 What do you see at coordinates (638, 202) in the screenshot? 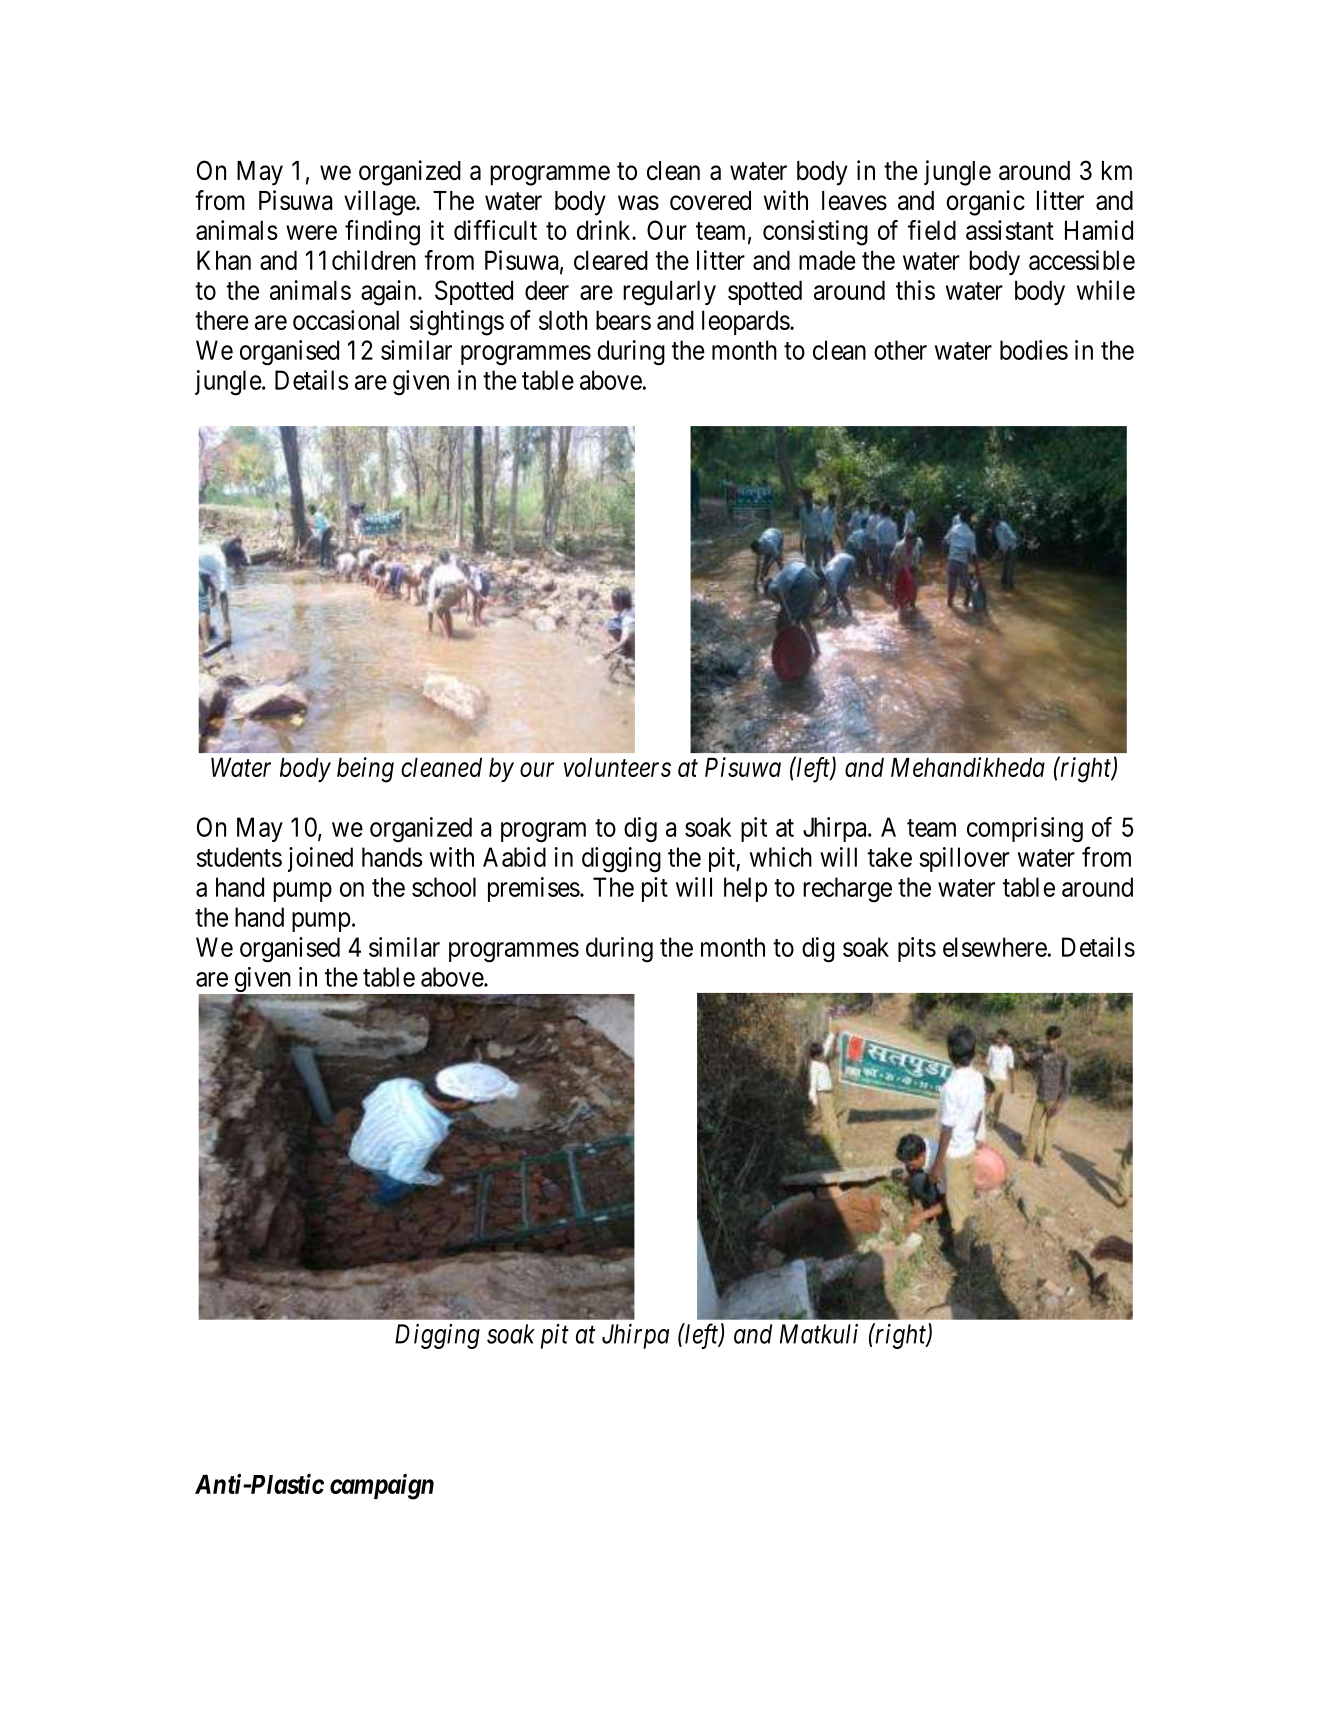
I see `was` at bounding box center [638, 202].
